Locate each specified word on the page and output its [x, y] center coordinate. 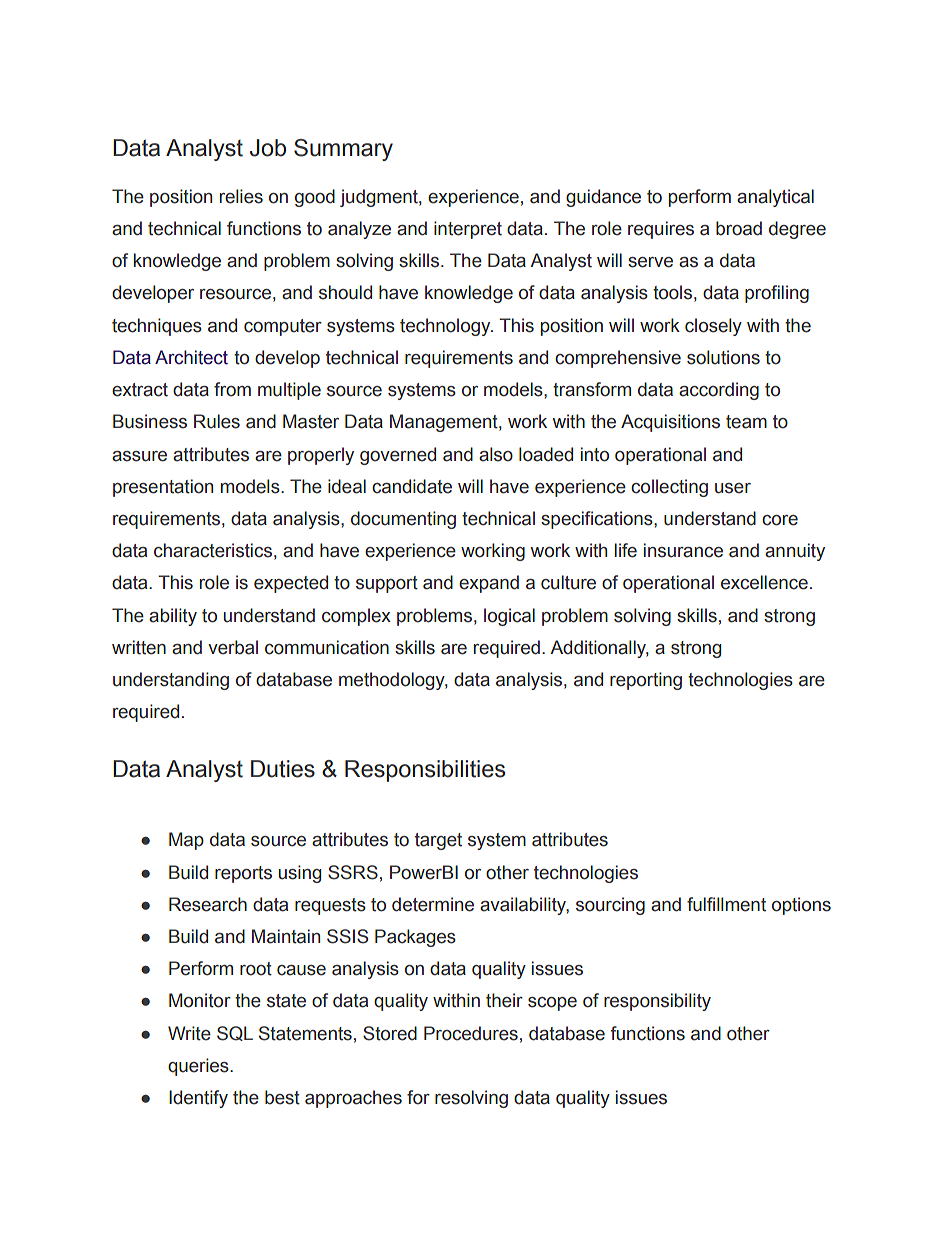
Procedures [471, 1033]
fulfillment [726, 904]
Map [186, 841]
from [232, 389]
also [496, 454]
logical [509, 617]
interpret [468, 230]
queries [199, 1067]
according [719, 391]
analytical [775, 198]
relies [241, 196]
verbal [233, 647]
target [438, 841]
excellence [764, 582]
